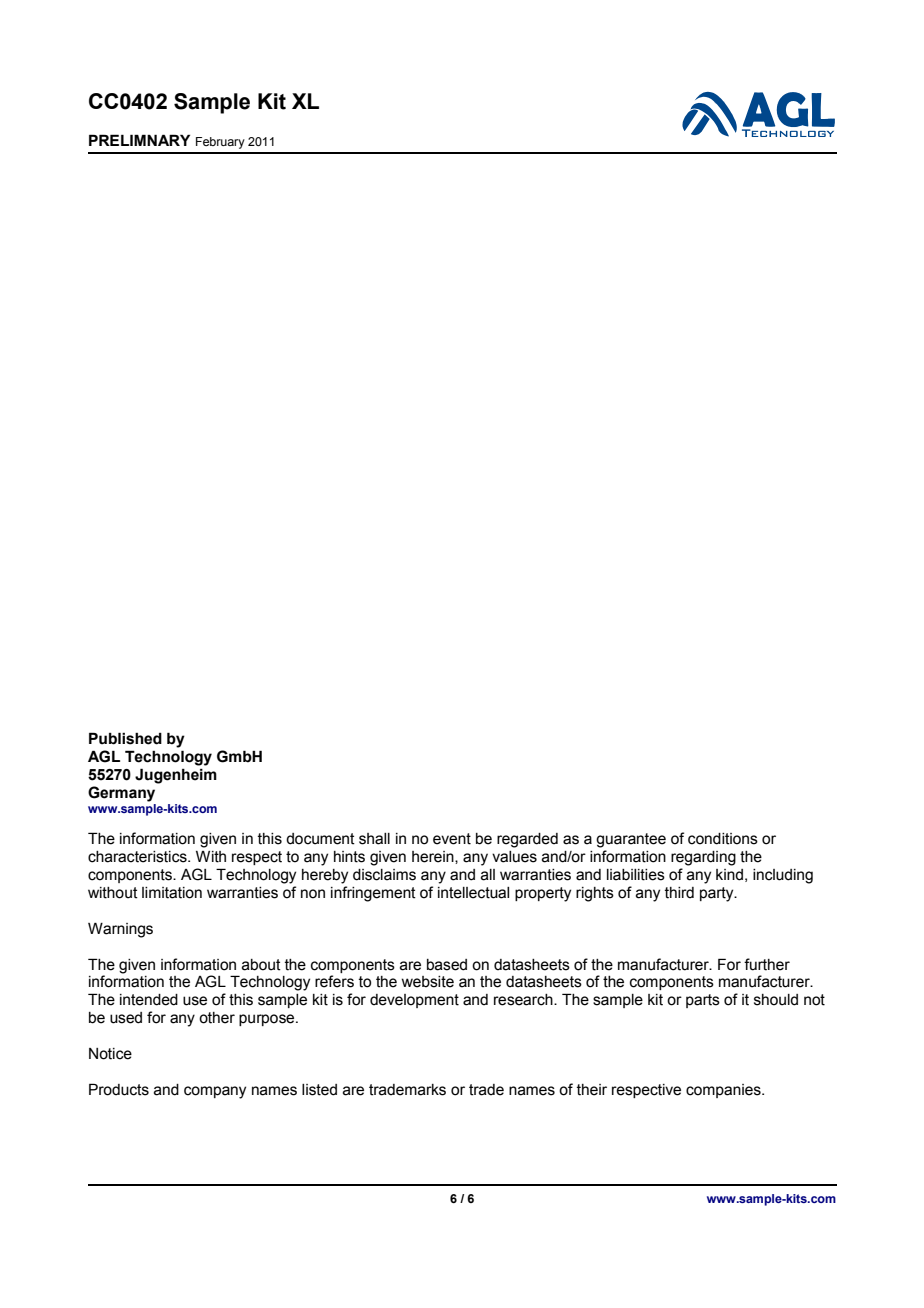  I want to click on conditions, so click(723, 839).
